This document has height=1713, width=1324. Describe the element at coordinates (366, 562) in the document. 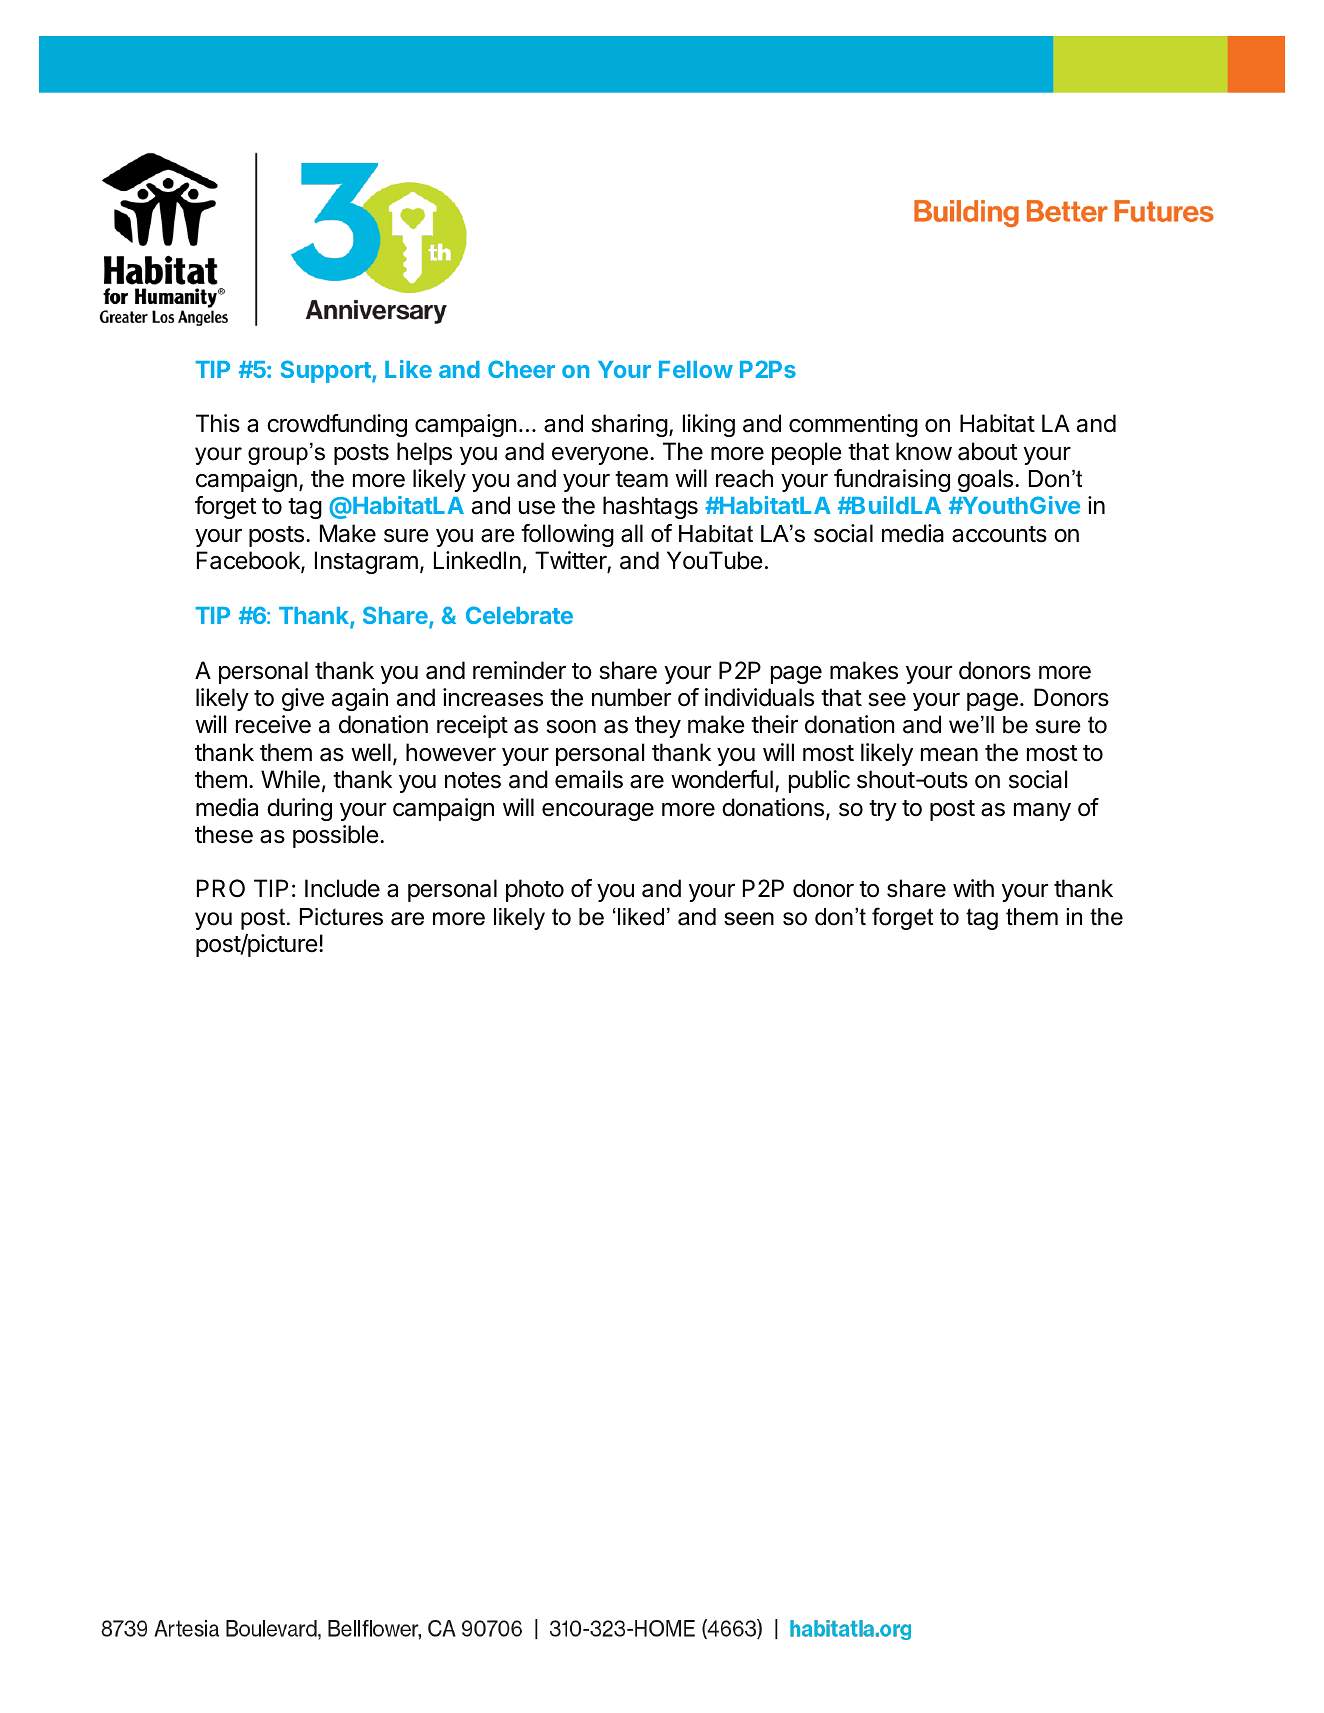

I see `Instagram` at that location.
